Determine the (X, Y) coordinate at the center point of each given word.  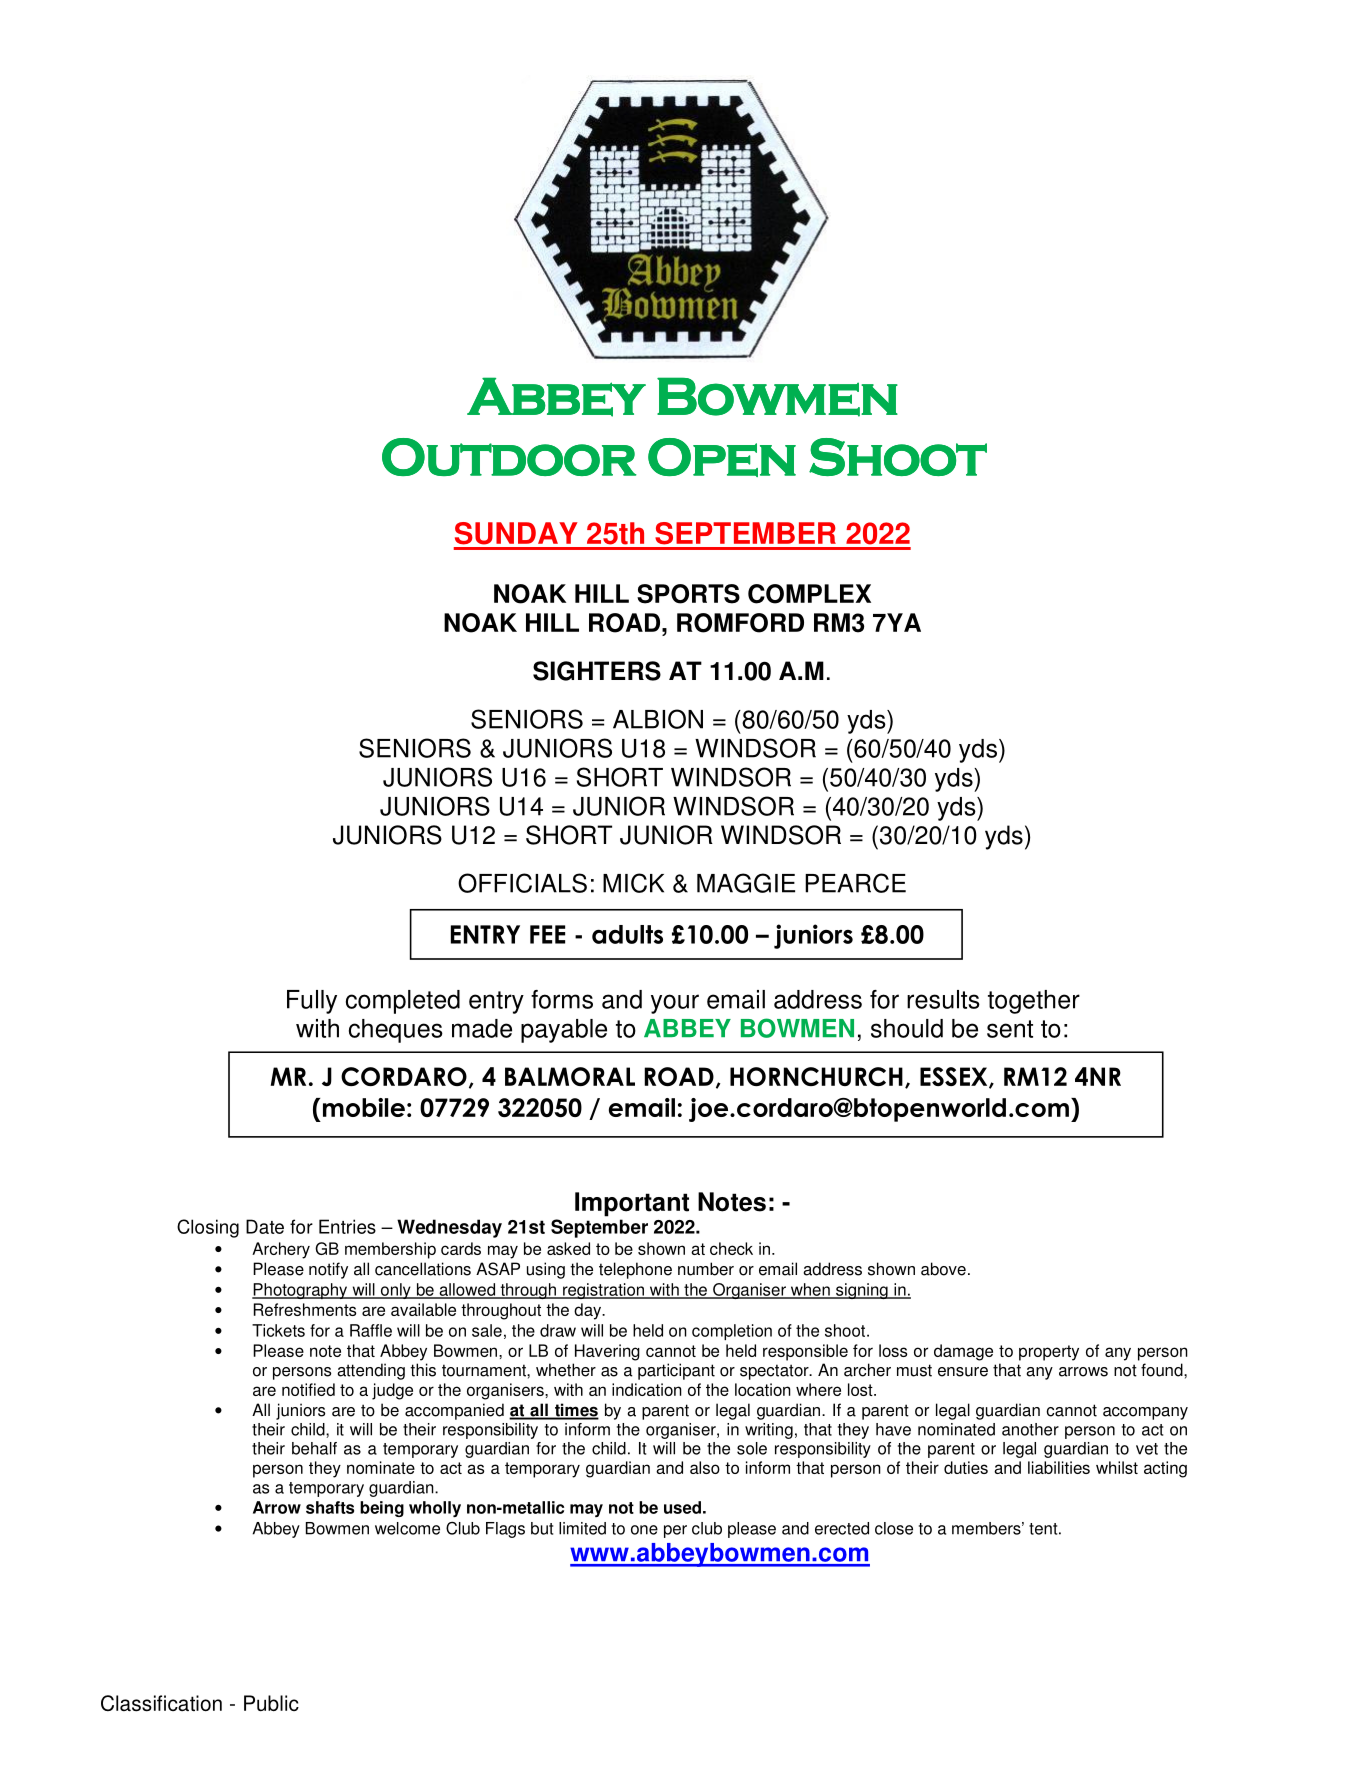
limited (582, 1528)
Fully (312, 1002)
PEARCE (855, 883)
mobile (364, 1107)
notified (308, 1389)
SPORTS (688, 594)
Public (271, 1703)
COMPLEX (809, 594)
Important (632, 1204)
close (894, 1528)
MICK (633, 883)
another (1030, 1429)
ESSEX (955, 1077)
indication (647, 1389)
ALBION (658, 719)
